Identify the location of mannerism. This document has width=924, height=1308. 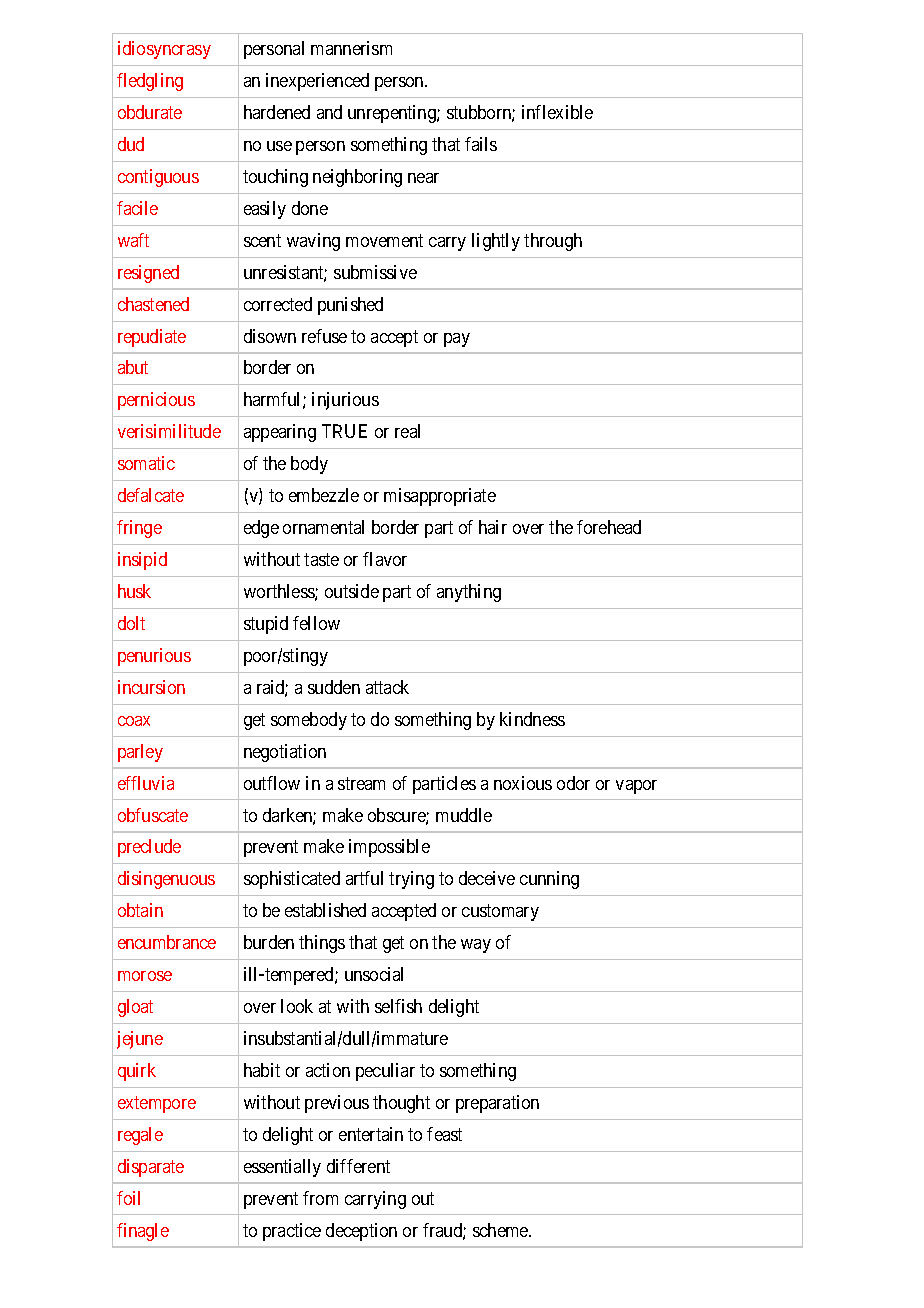
(351, 48).
